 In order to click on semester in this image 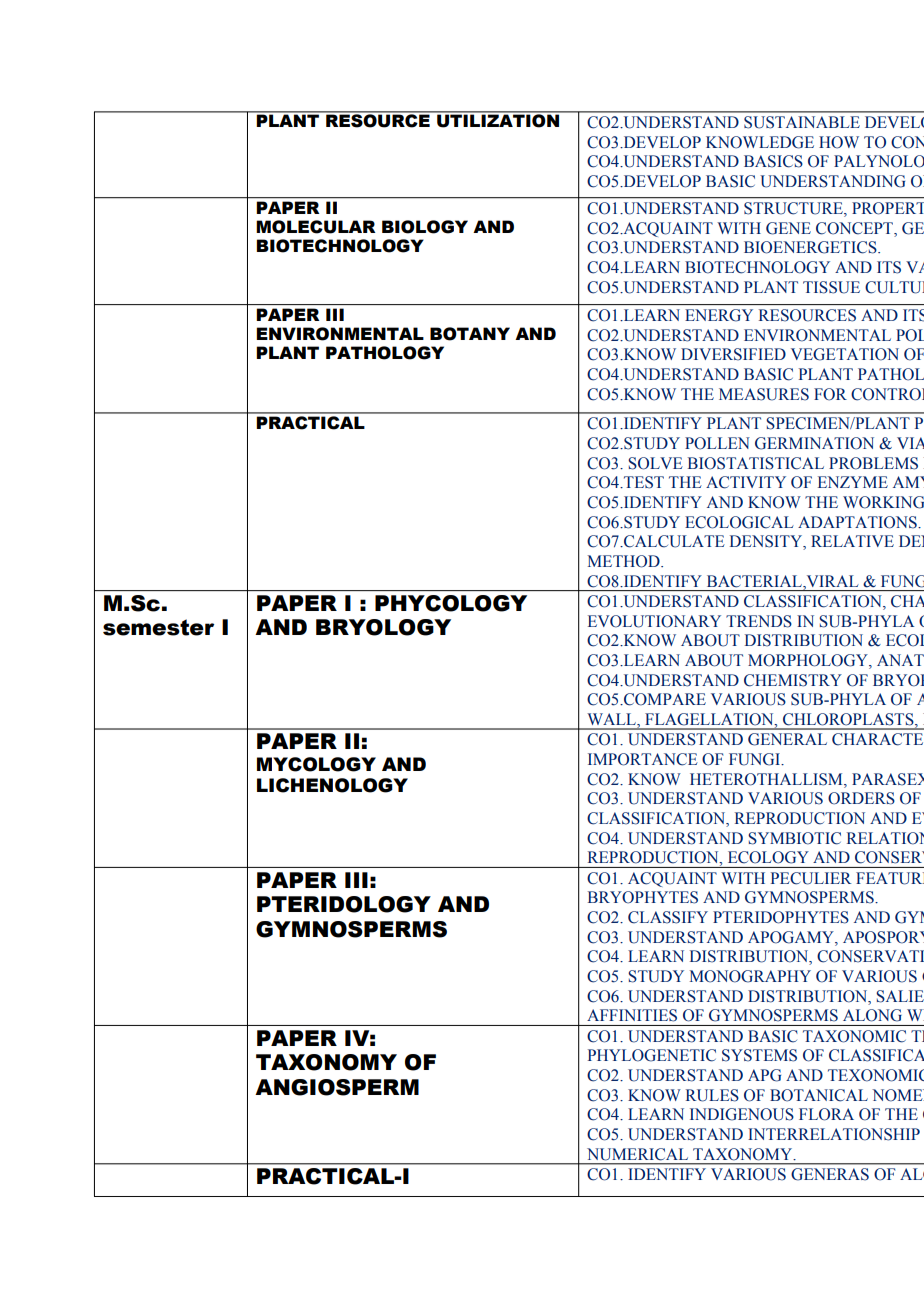, I will do `click(158, 627)`.
